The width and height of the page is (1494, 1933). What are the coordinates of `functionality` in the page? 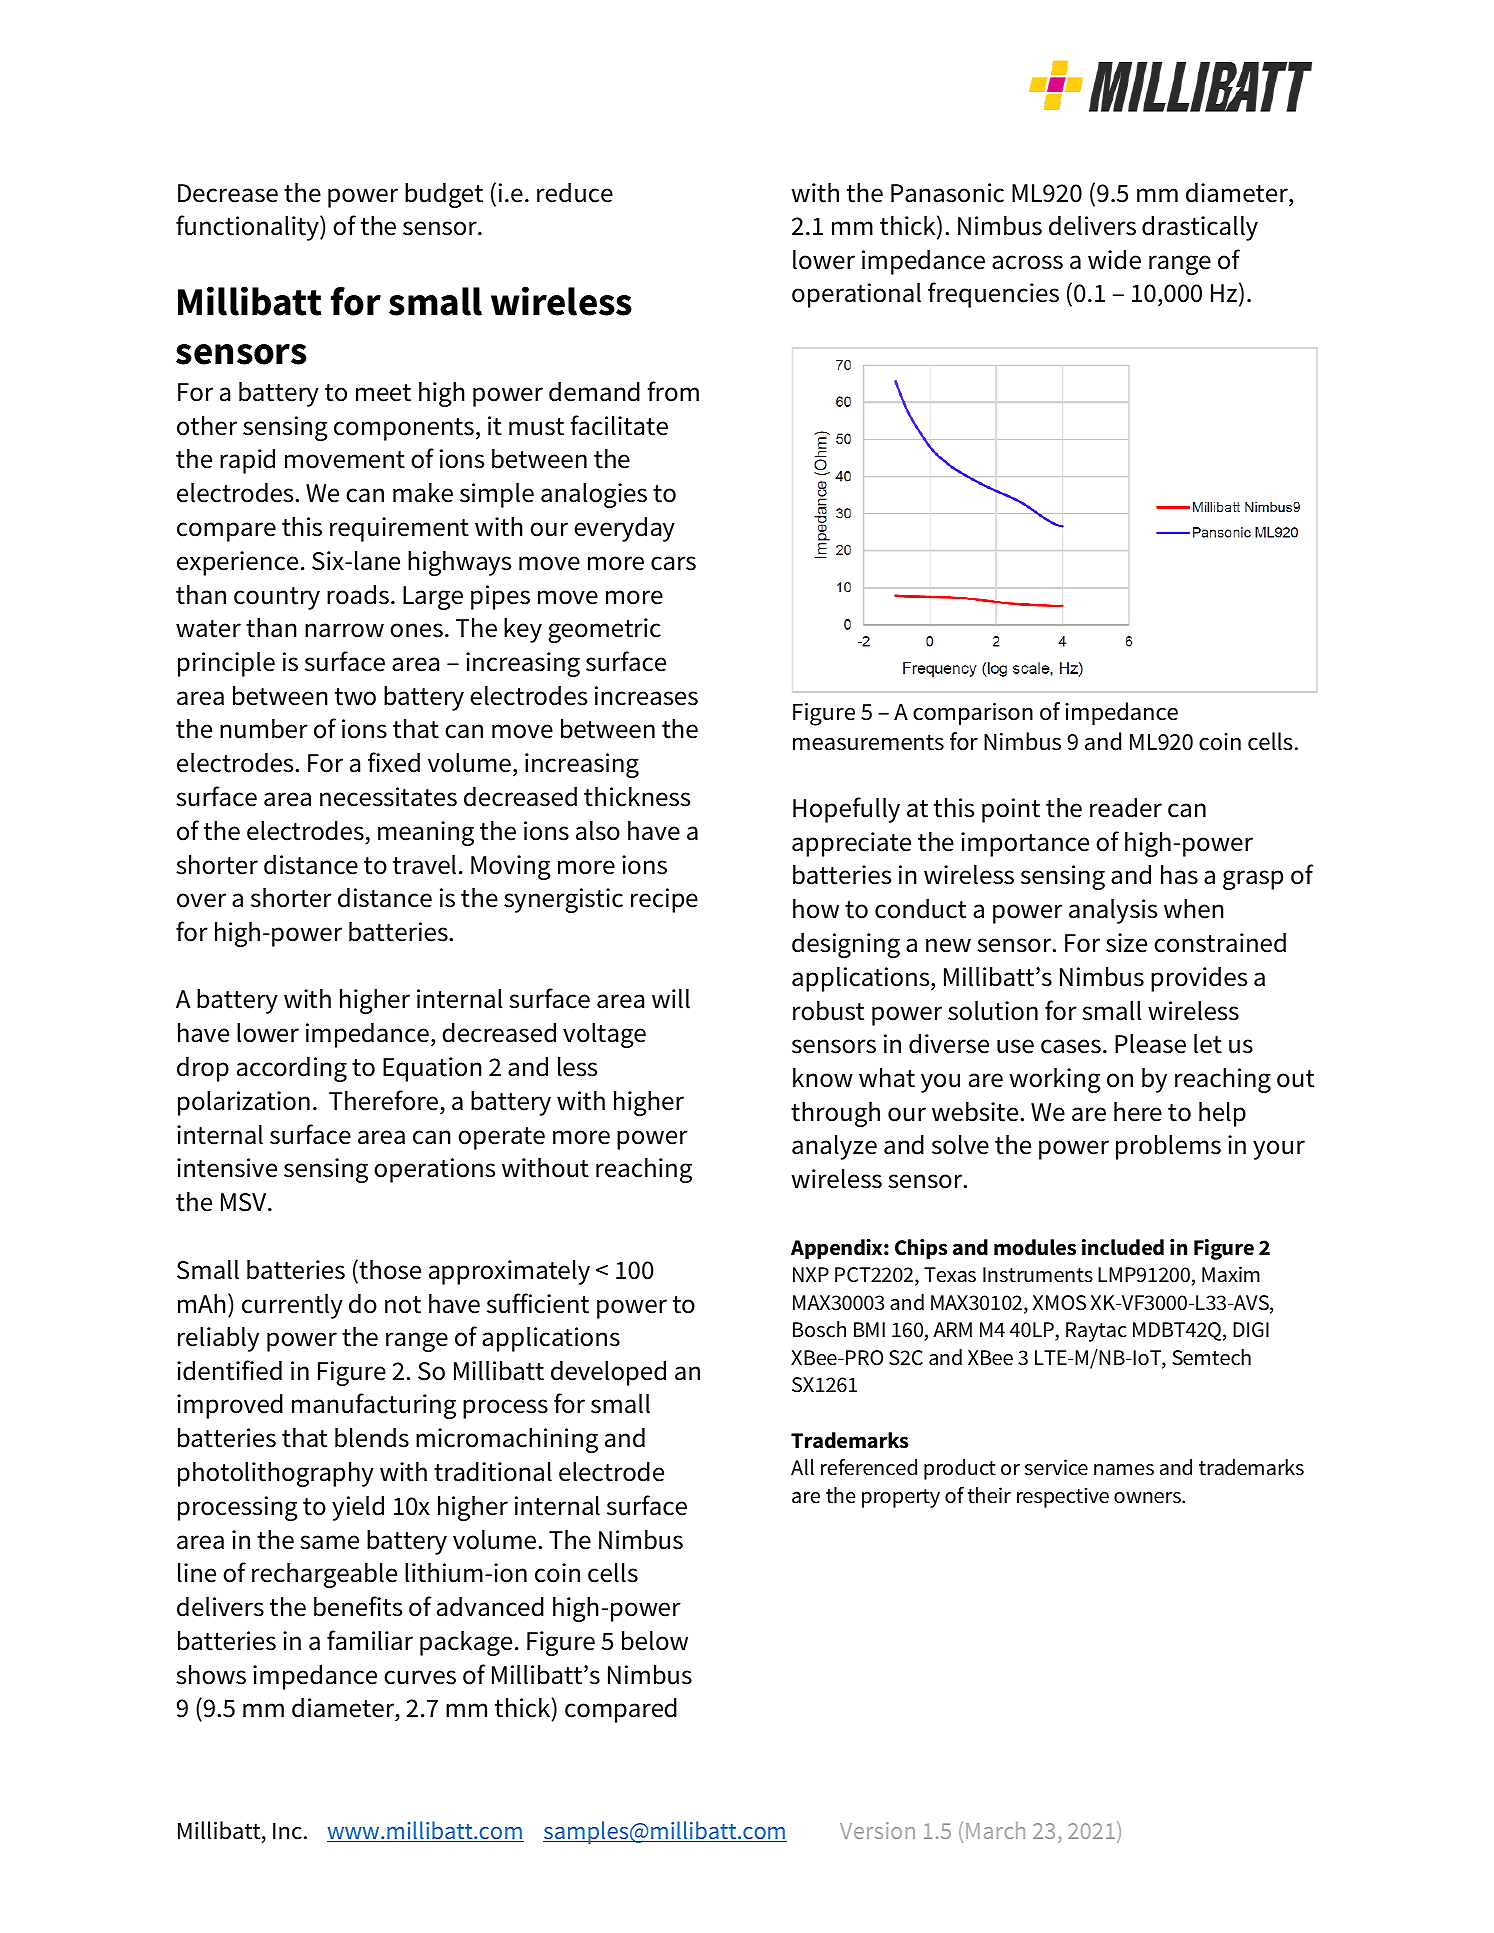 It's located at (248, 228).
